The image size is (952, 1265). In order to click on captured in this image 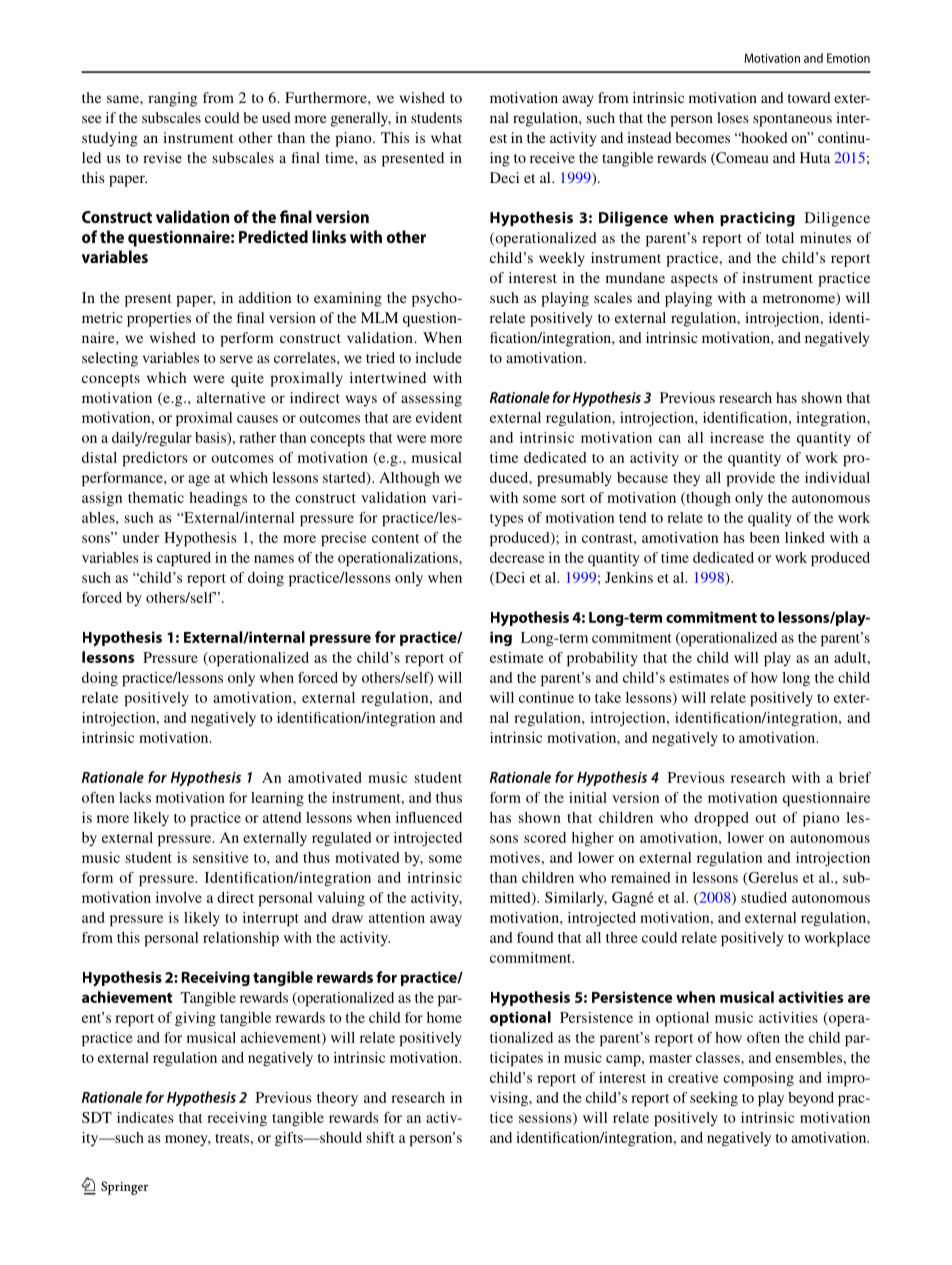, I will do `click(184, 559)`.
